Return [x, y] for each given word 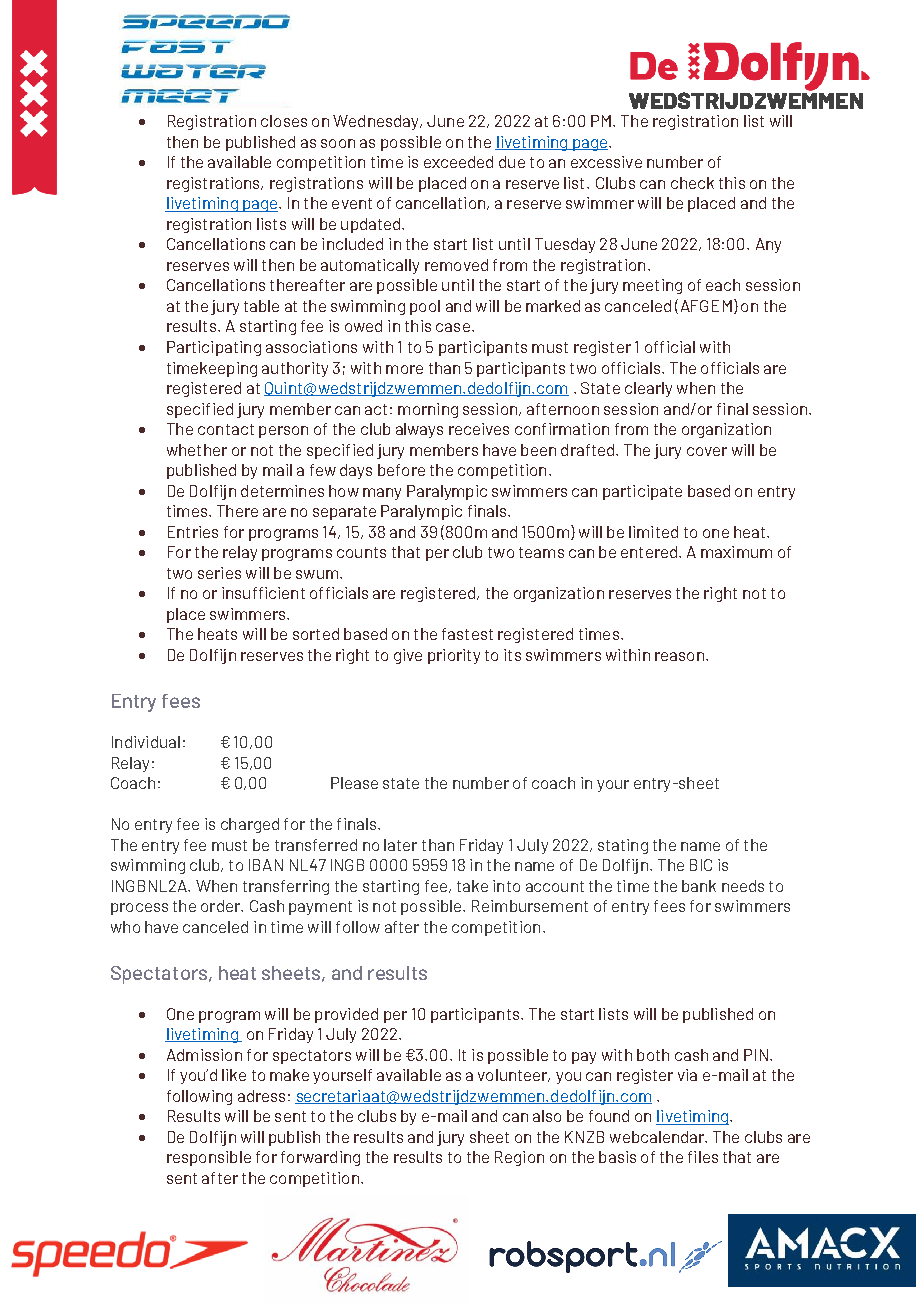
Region [519, 1158]
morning [428, 410]
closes [284, 121]
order [222, 906]
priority [454, 656]
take [472, 886]
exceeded [458, 162]
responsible [209, 1158]
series [219, 573]
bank [699, 886]
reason [679, 656]
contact [226, 429]
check [692, 183]
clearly [648, 389]
